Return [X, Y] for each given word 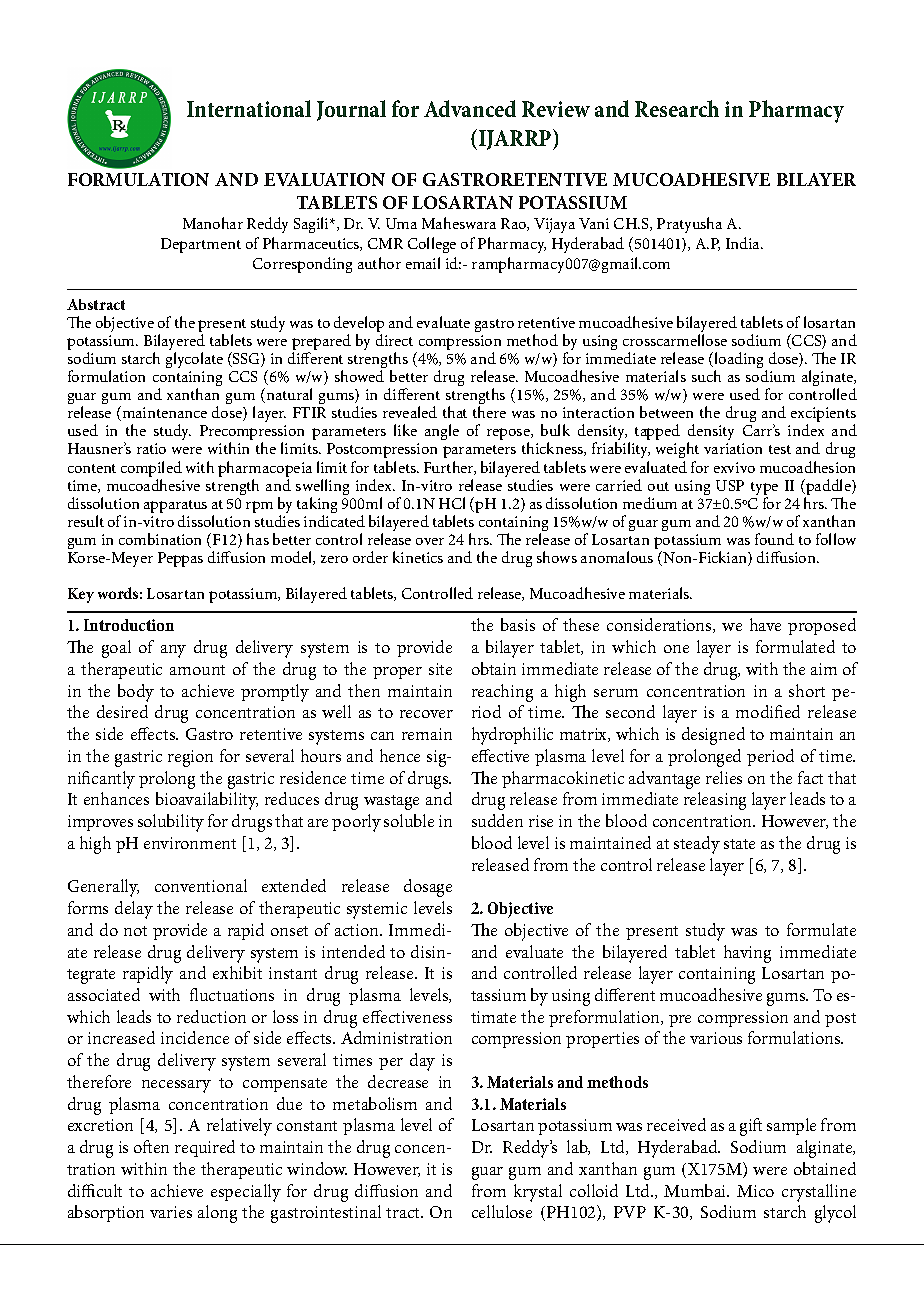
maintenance [163, 413]
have [765, 624]
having [747, 954]
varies [171, 1212]
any [173, 651]
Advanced [470, 108]
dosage [428, 888]
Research [677, 108]
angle [442, 432]
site [440, 669]
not [135, 931]
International [249, 108]
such [706, 376]
